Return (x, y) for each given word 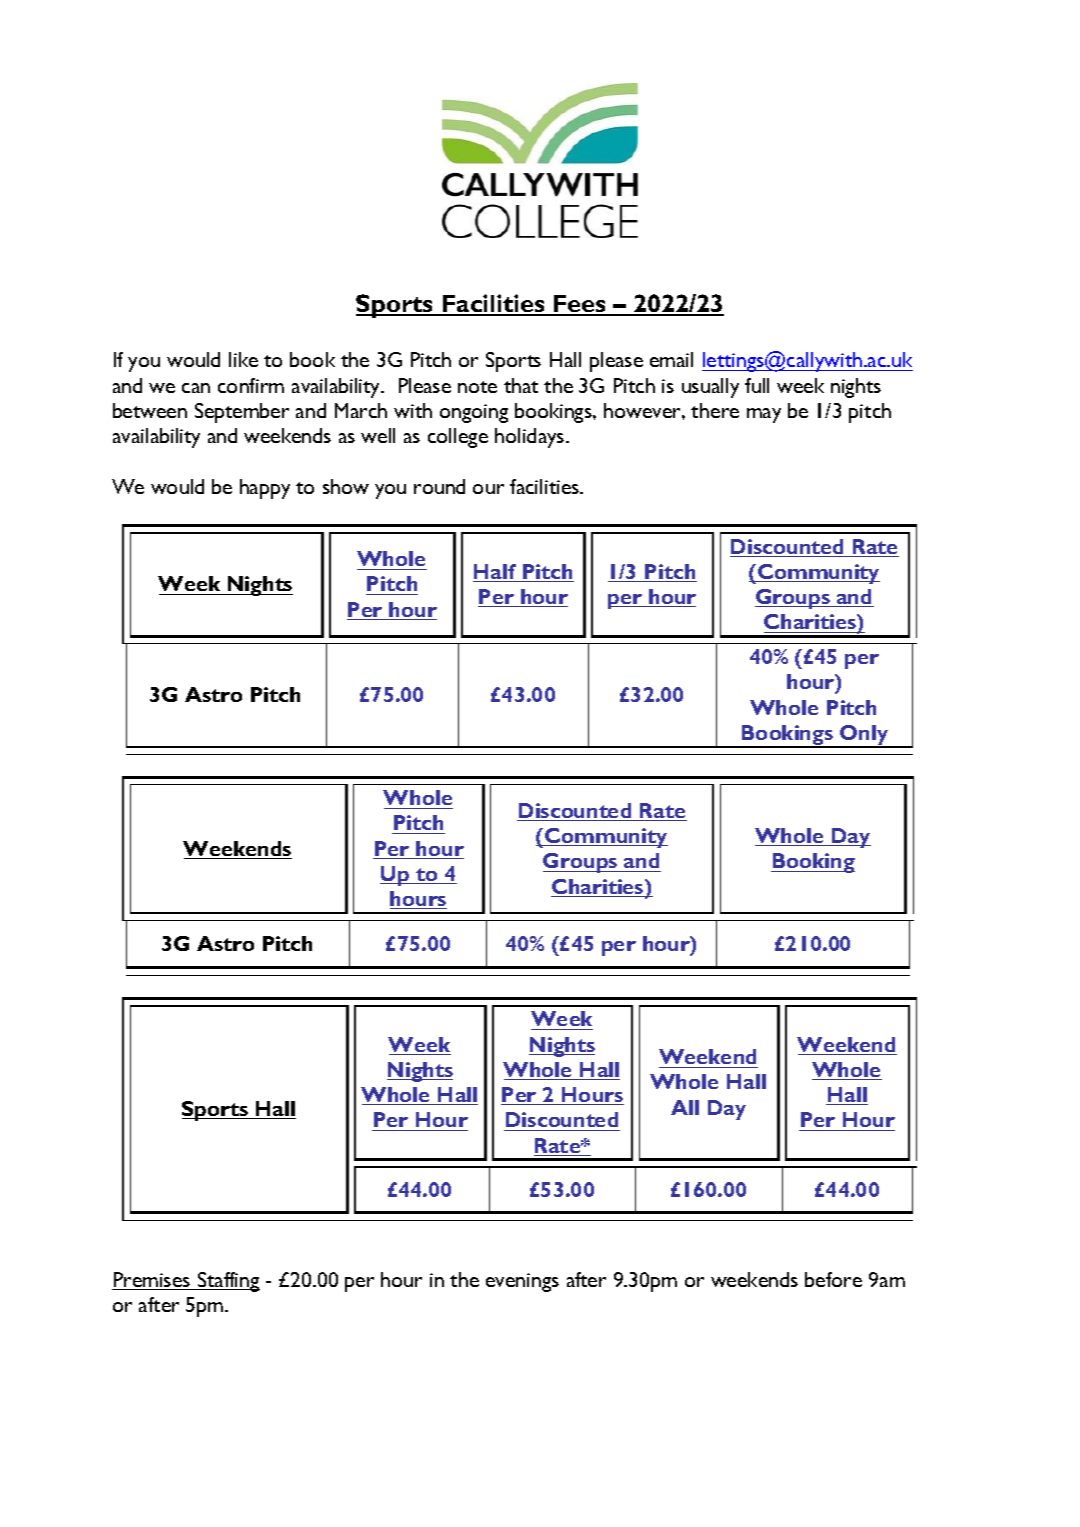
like (243, 359)
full (757, 385)
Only (864, 736)
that (521, 385)
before (833, 1279)
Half (496, 573)
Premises (152, 1281)
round (439, 486)
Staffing (228, 1282)
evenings (522, 1282)
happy (265, 489)
